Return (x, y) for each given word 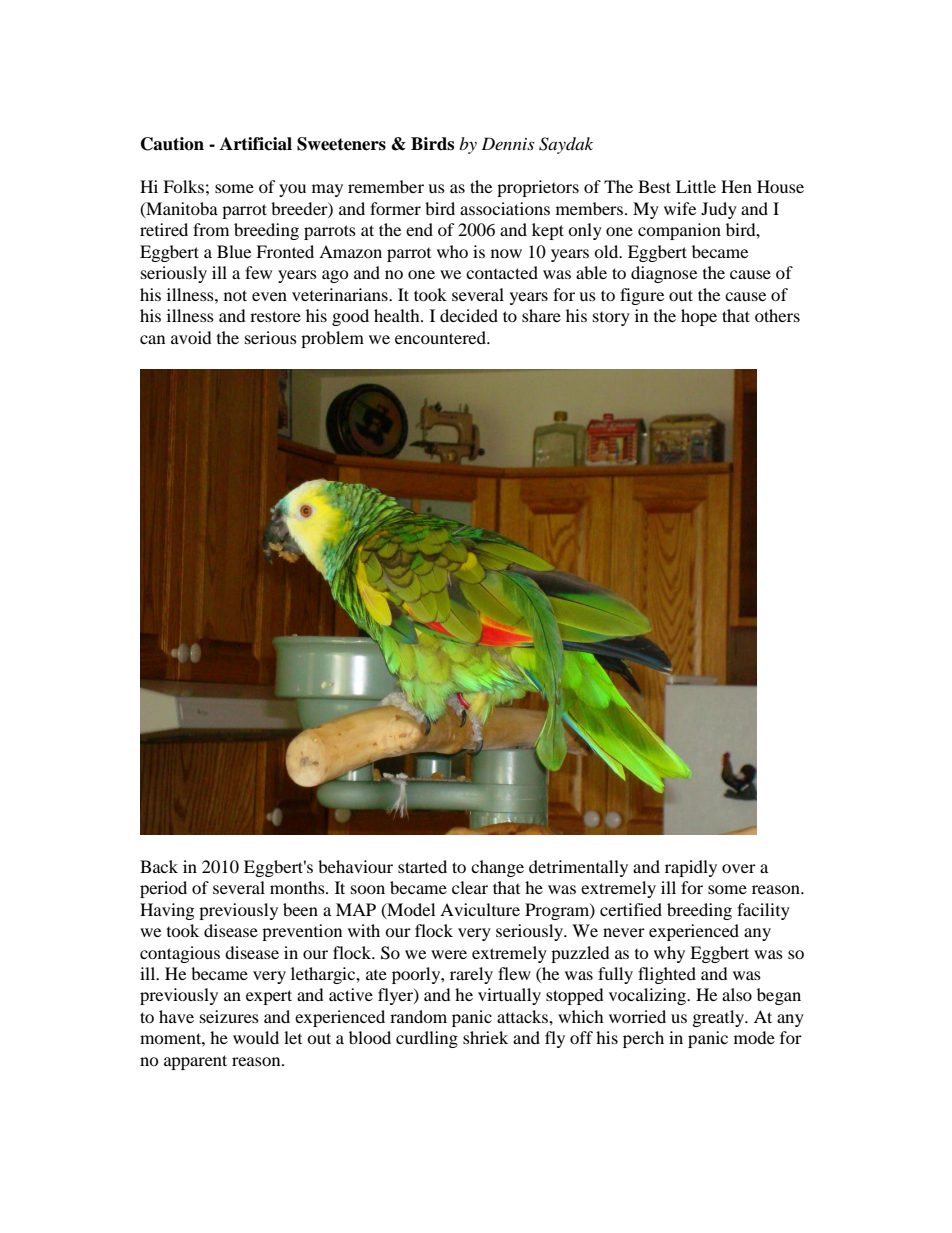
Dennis (507, 143)
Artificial (256, 144)
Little (696, 186)
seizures (229, 1016)
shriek (485, 1037)
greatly (720, 1018)
